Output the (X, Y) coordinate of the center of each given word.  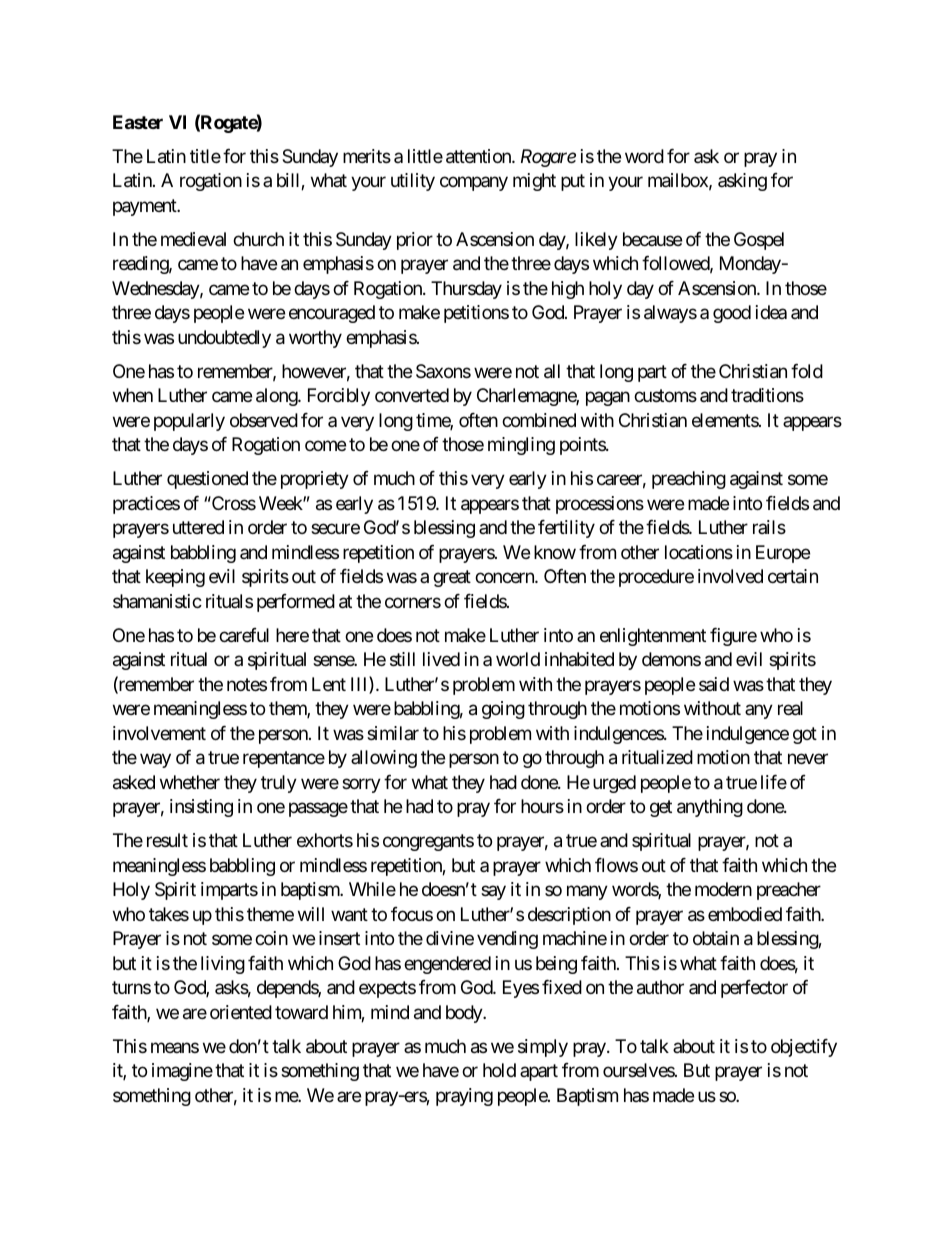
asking (742, 182)
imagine (182, 1072)
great (452, 578)
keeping (175, 578)
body (465, 1014)
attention (479, 156)
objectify (804, 1048)
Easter (138, 122)
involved (730, 576)
